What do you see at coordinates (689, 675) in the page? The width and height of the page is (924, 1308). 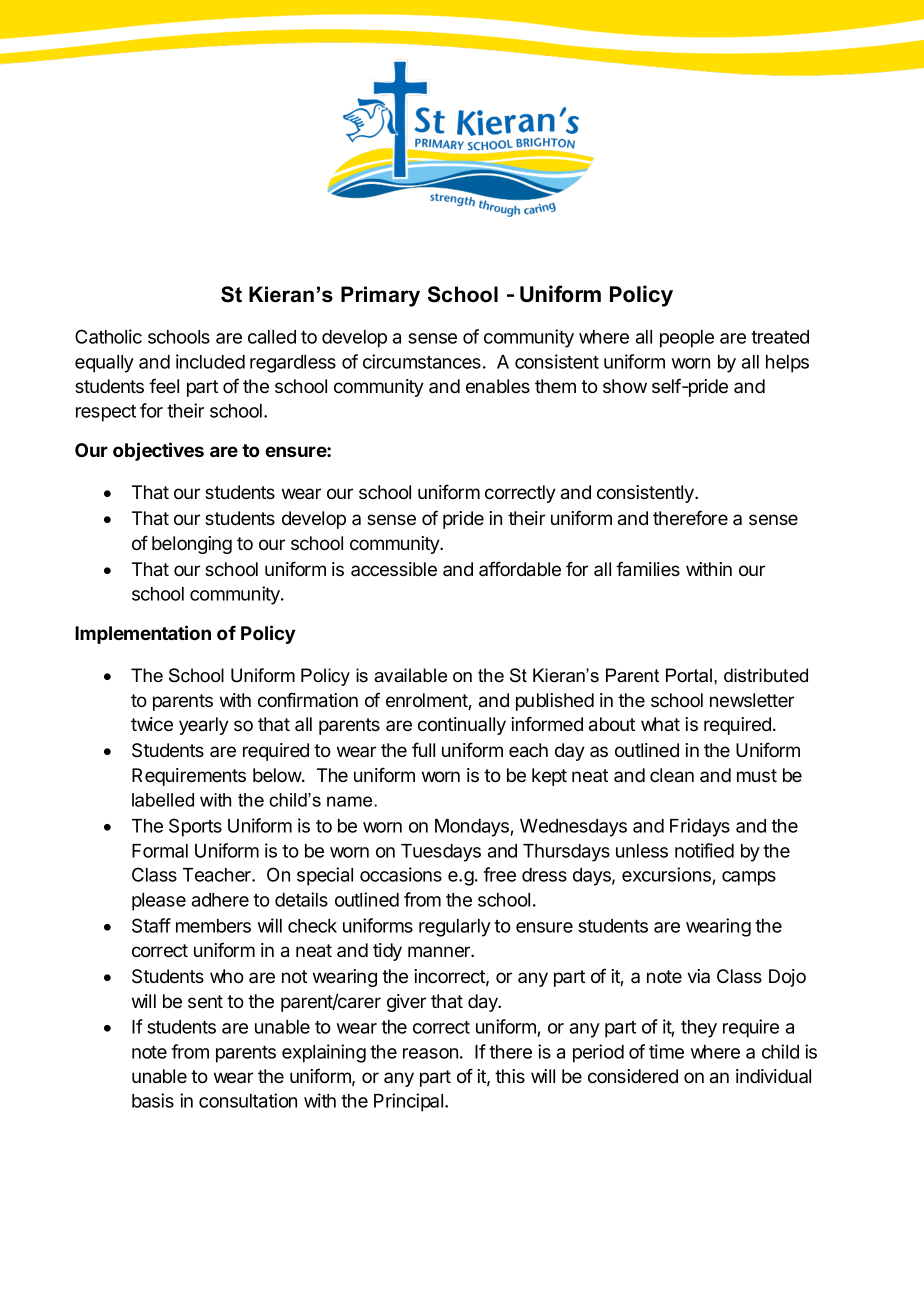 I see `Portal` at bounding box center [689, 675].
